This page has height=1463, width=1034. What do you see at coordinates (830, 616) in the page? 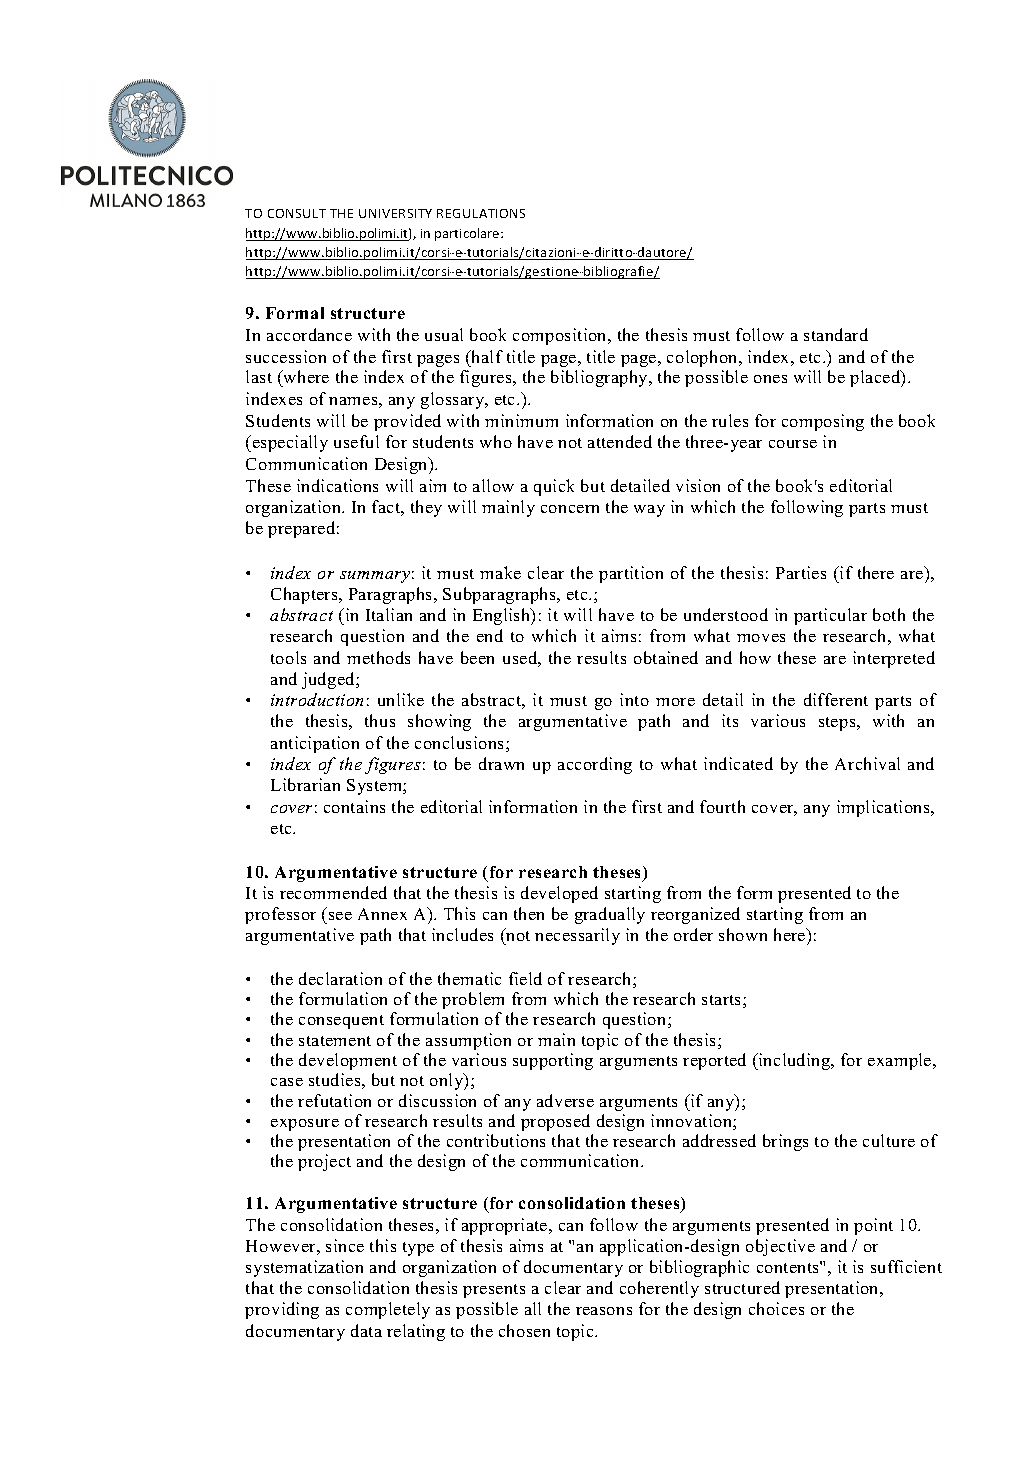
I see `particular` at bounding box center [830, 616].
